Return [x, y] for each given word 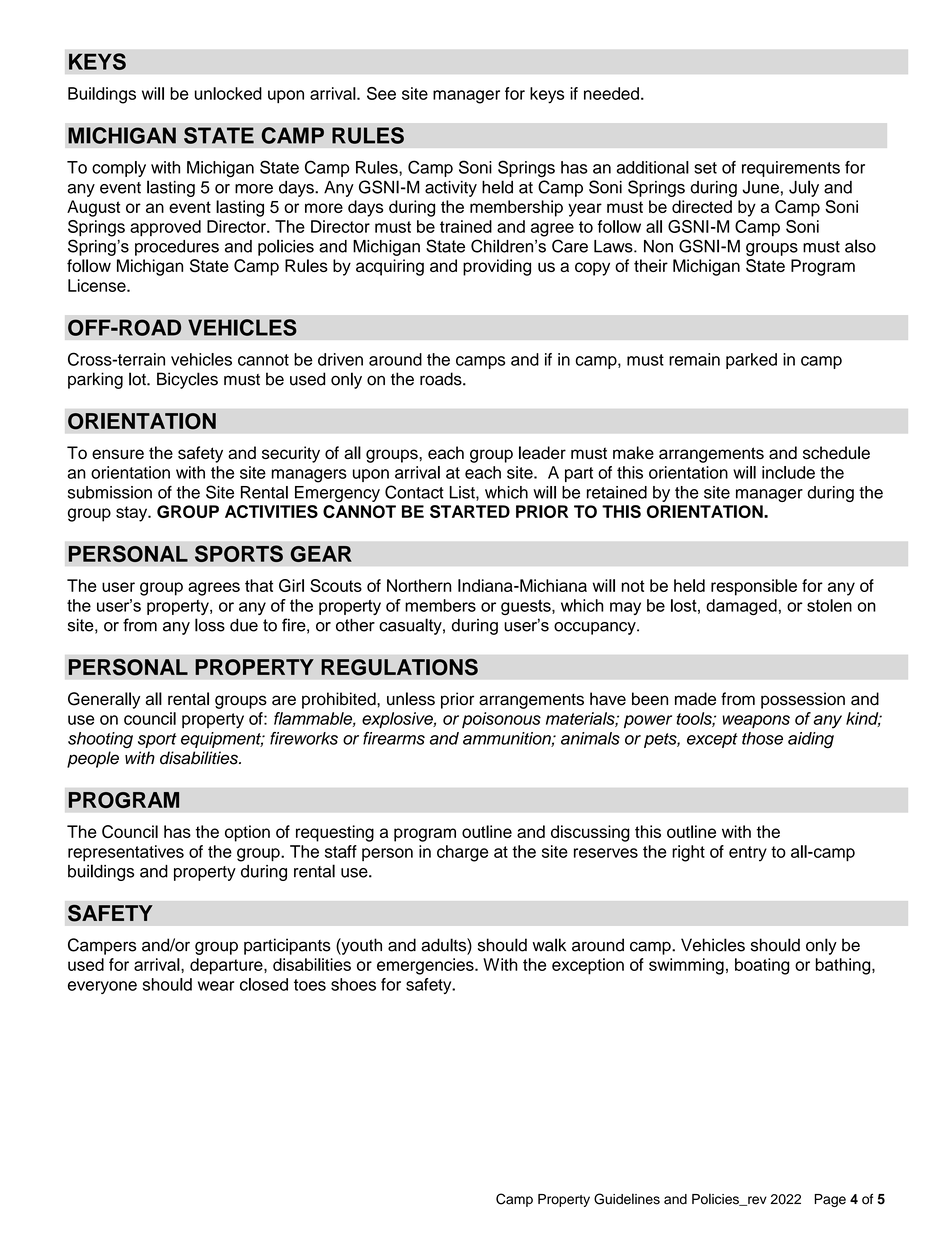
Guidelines [627, 1199]
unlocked [228, 93]
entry [748, 854]
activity [451, 189]
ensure [118, 454]
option [247, 833]
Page [830, 1200]
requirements [791, 169]
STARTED [470, 511]
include [788, 472]
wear [216, 986]
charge [462, 853]
